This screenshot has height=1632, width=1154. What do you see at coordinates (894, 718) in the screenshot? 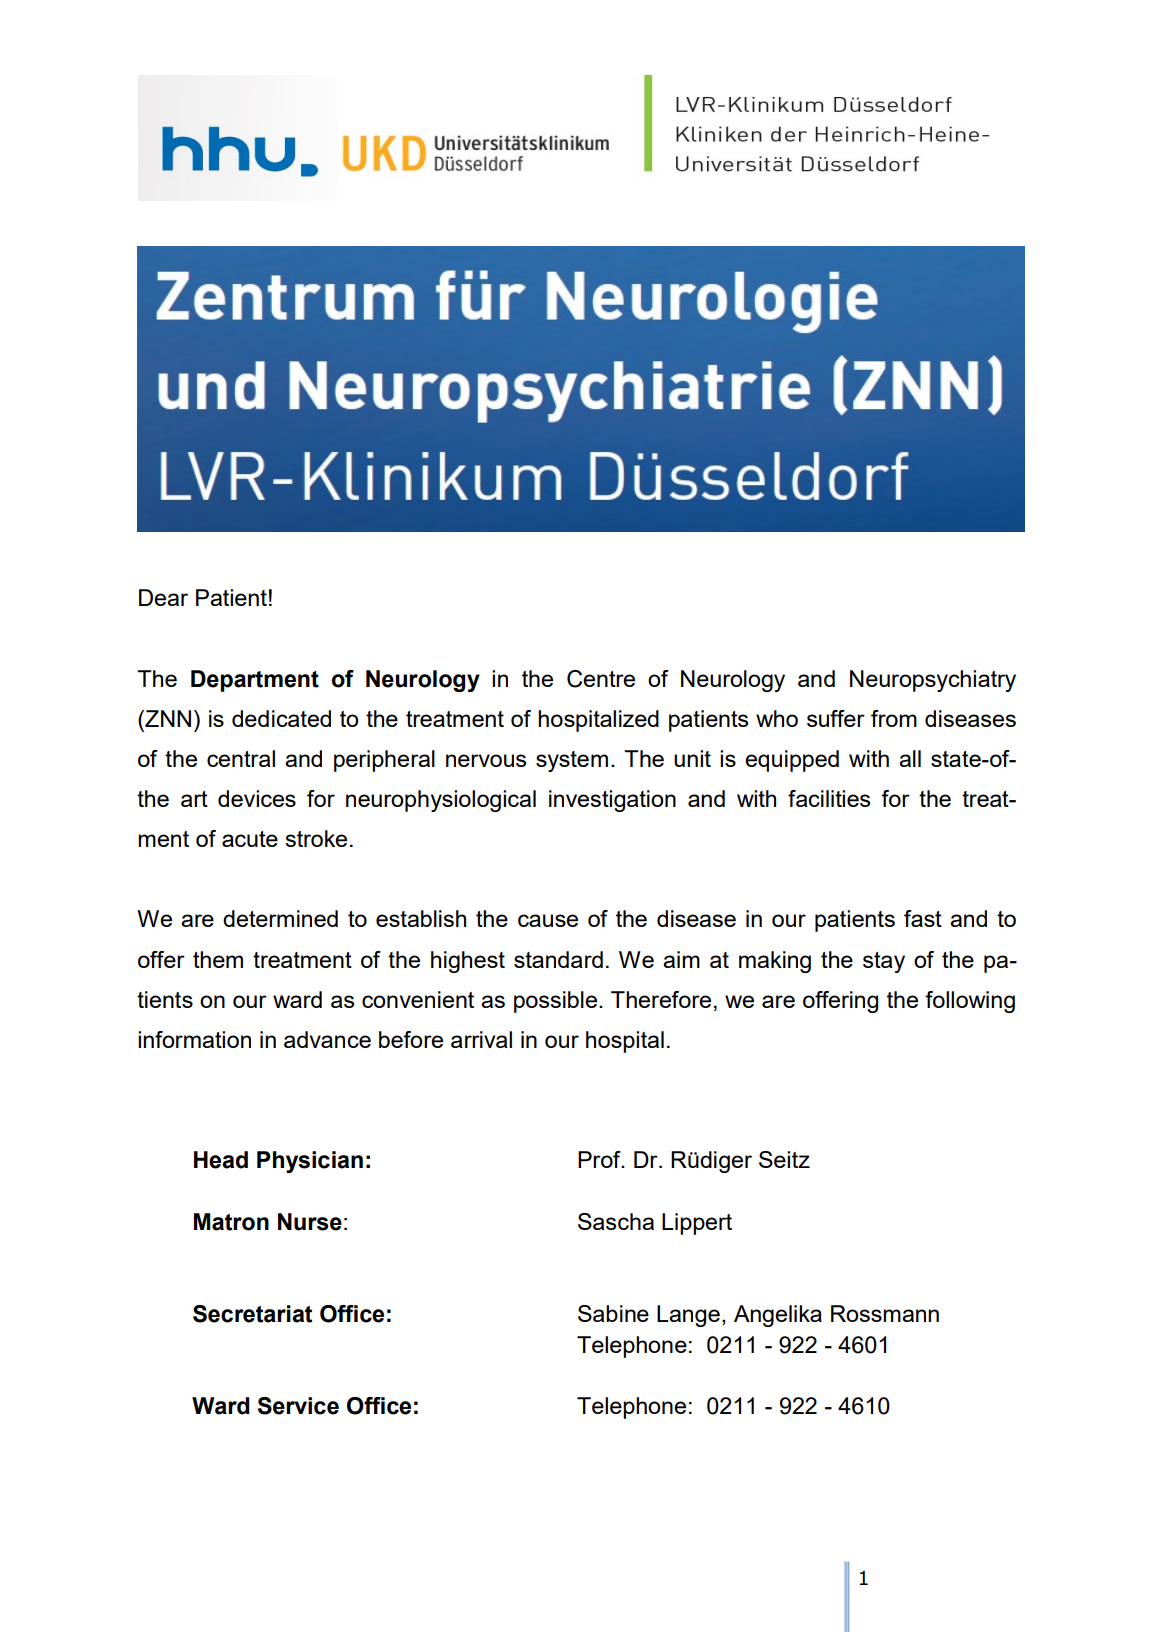
I see `from` at bounding box center [894, 718].
